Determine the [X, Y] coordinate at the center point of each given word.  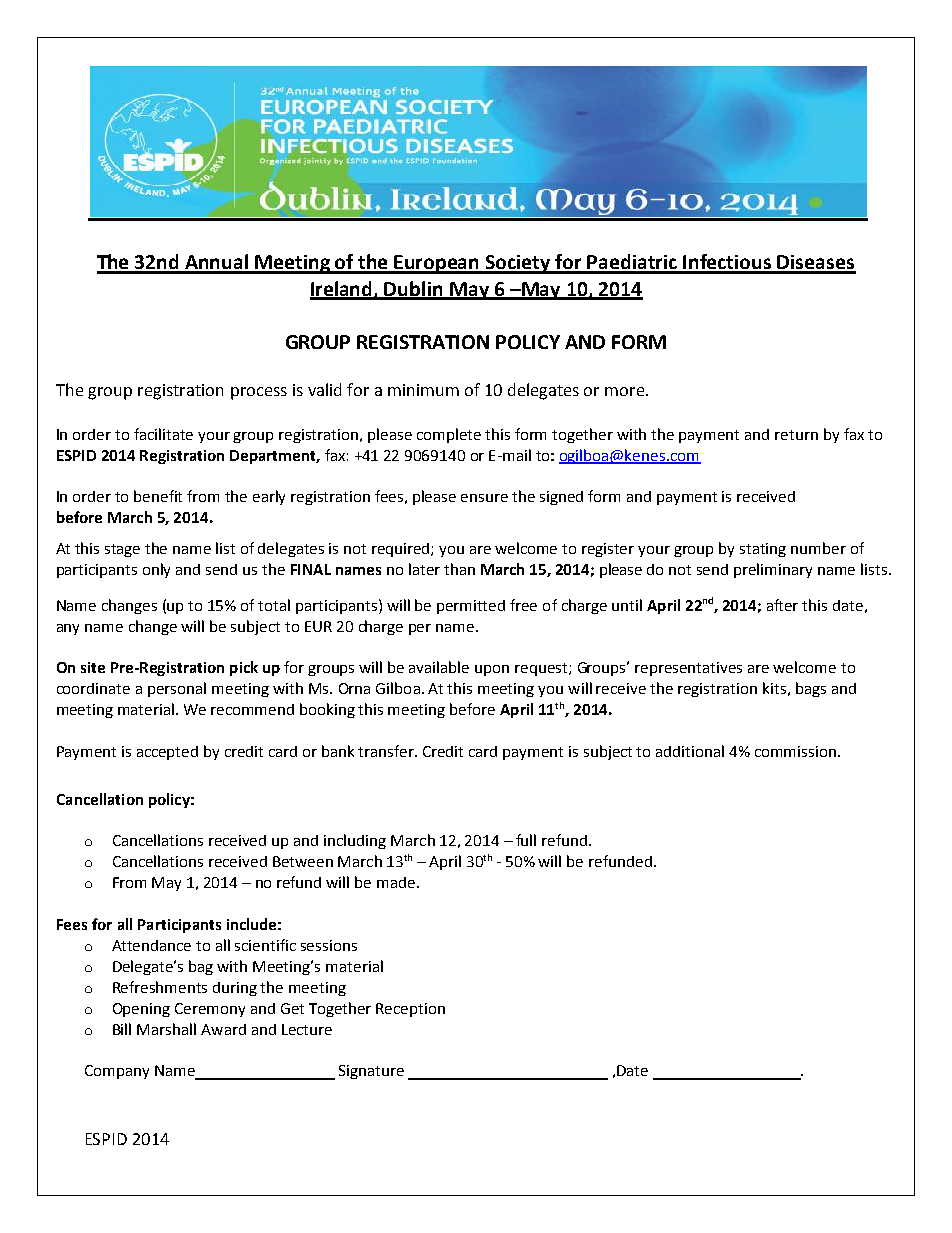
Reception [410, 1010]
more [626, 391]
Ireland [342, 290]
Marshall [166, 1029]
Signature [371, 1072]
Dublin [414, 290]
